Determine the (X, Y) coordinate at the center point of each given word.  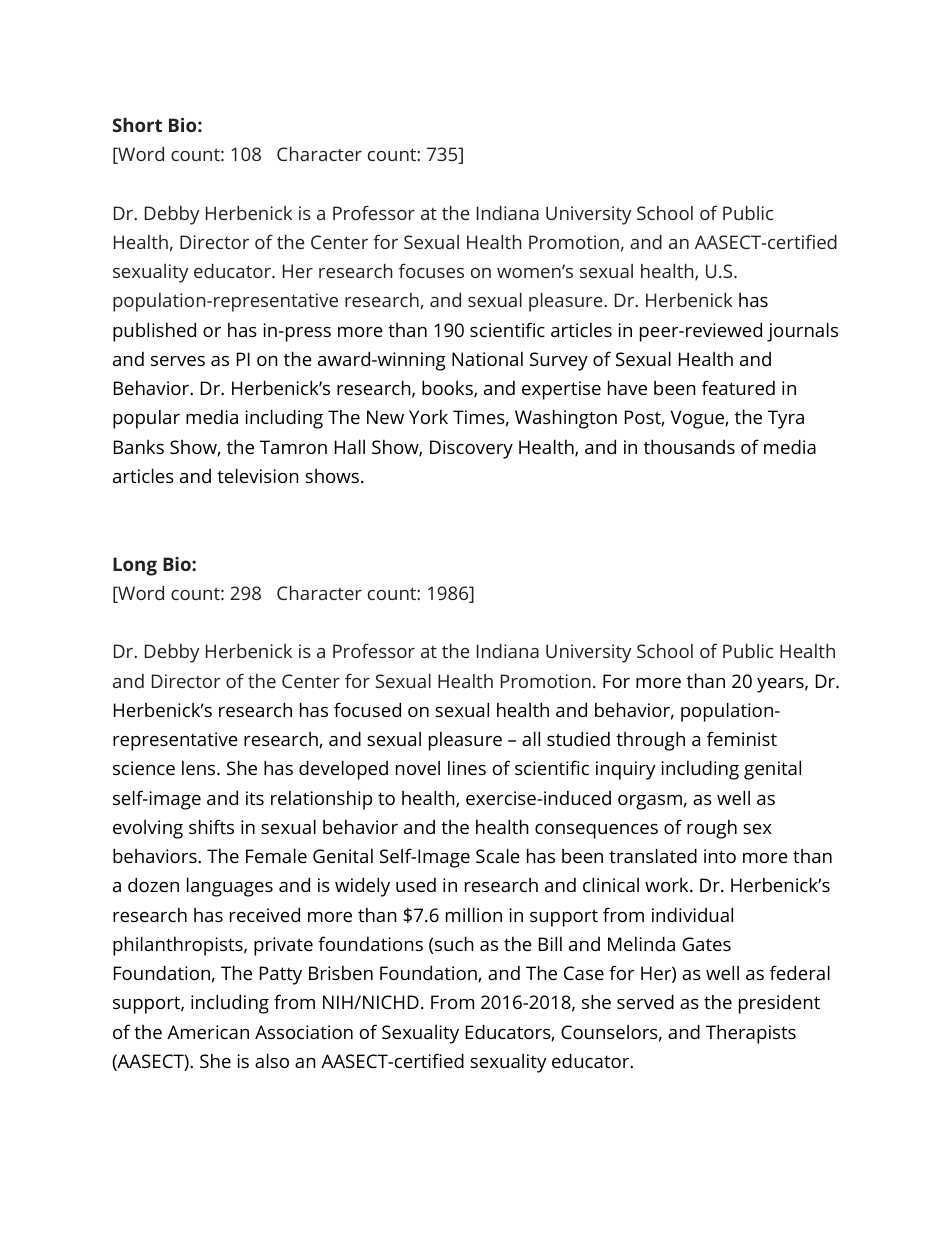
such (454, 943)
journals (802, 332)
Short (137, 125)
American (208, 1032)
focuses (431, 270)
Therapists (751, 1034)
